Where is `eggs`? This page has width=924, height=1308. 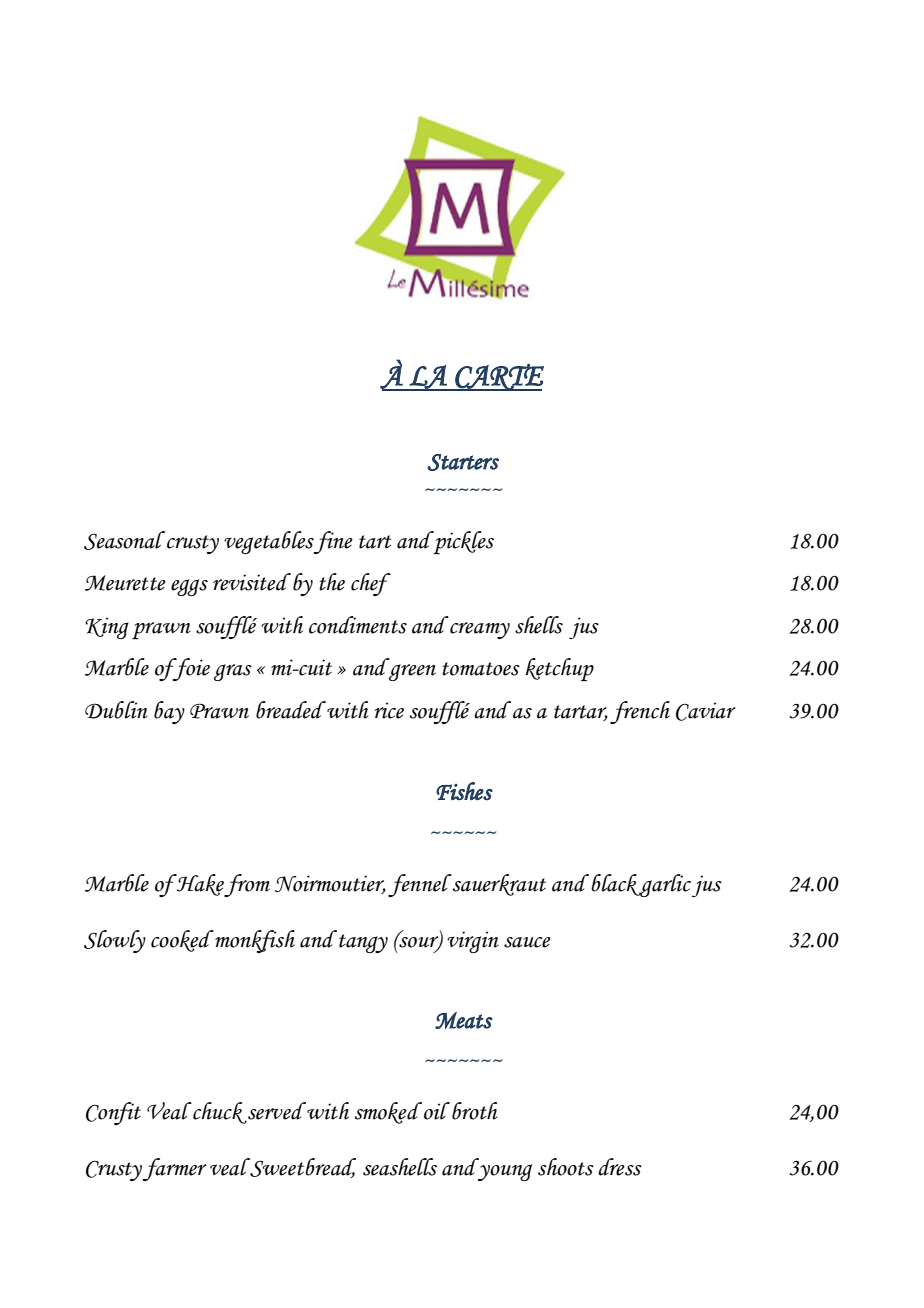
eggs is located at coordinates (189, 587).
